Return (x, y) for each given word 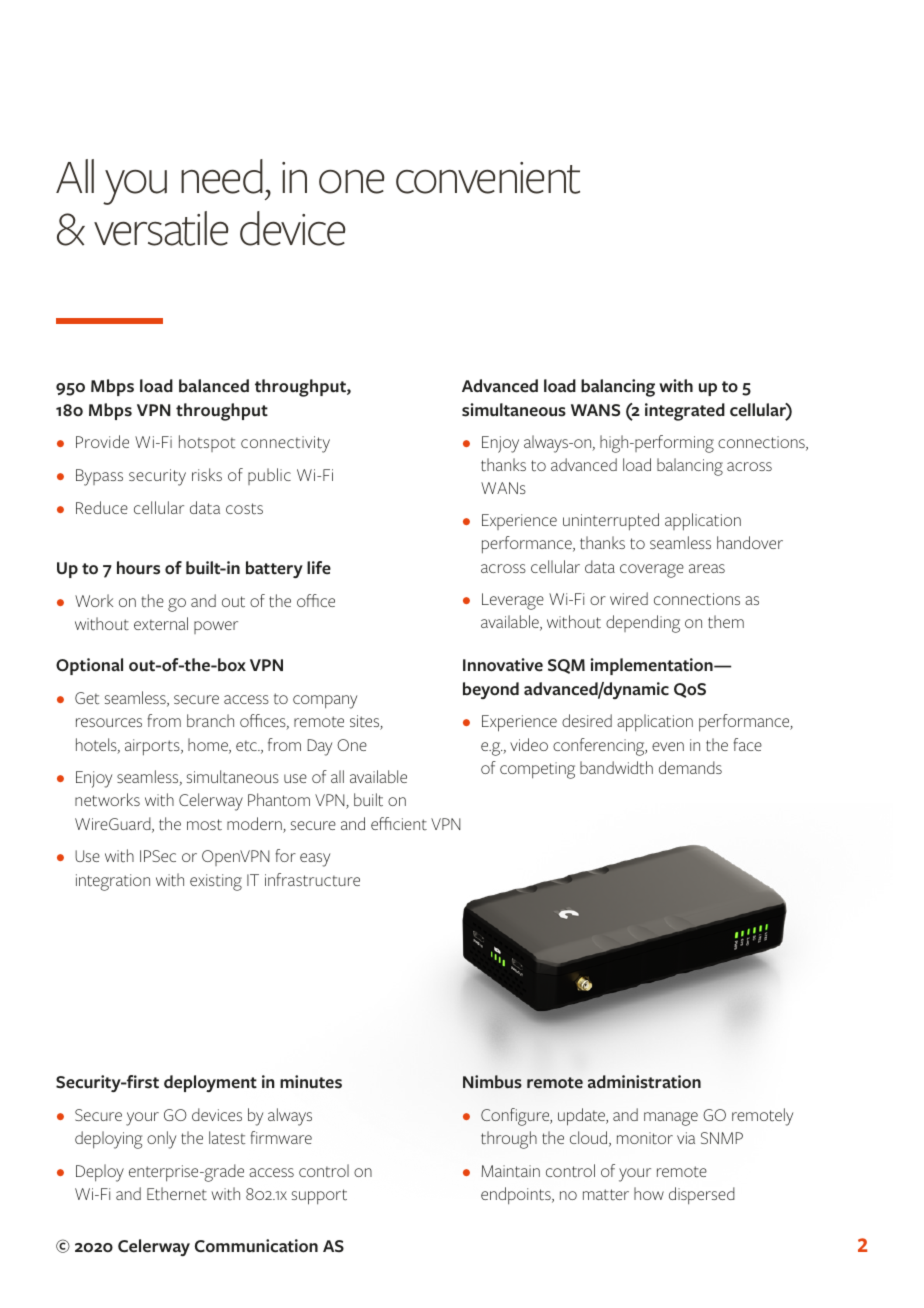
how (649, 1193)
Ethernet (177, 1194)
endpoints (517, 1195)
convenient (488, 178)
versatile (161, 228)
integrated (685, 412)
